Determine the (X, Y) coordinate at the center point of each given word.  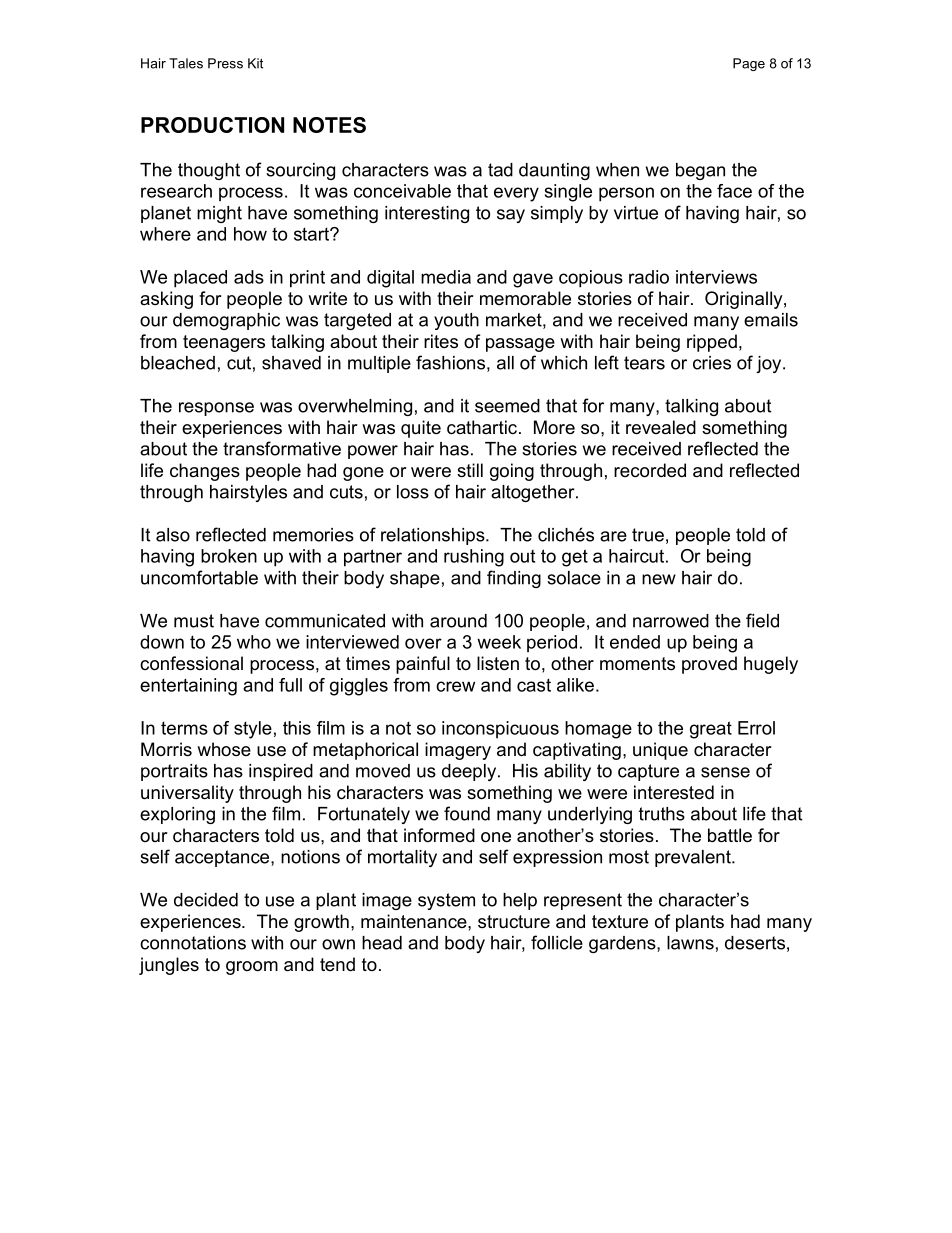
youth (456, 321)
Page (749, 64)
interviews (716, 277)
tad (500, 170)
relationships (434, 536)
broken (229, 556)
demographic (226, 321)
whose (224, 749)
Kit (255, 63)
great (711, 730)
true (648, 535)
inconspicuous (500, 730)
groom (252, 968)
